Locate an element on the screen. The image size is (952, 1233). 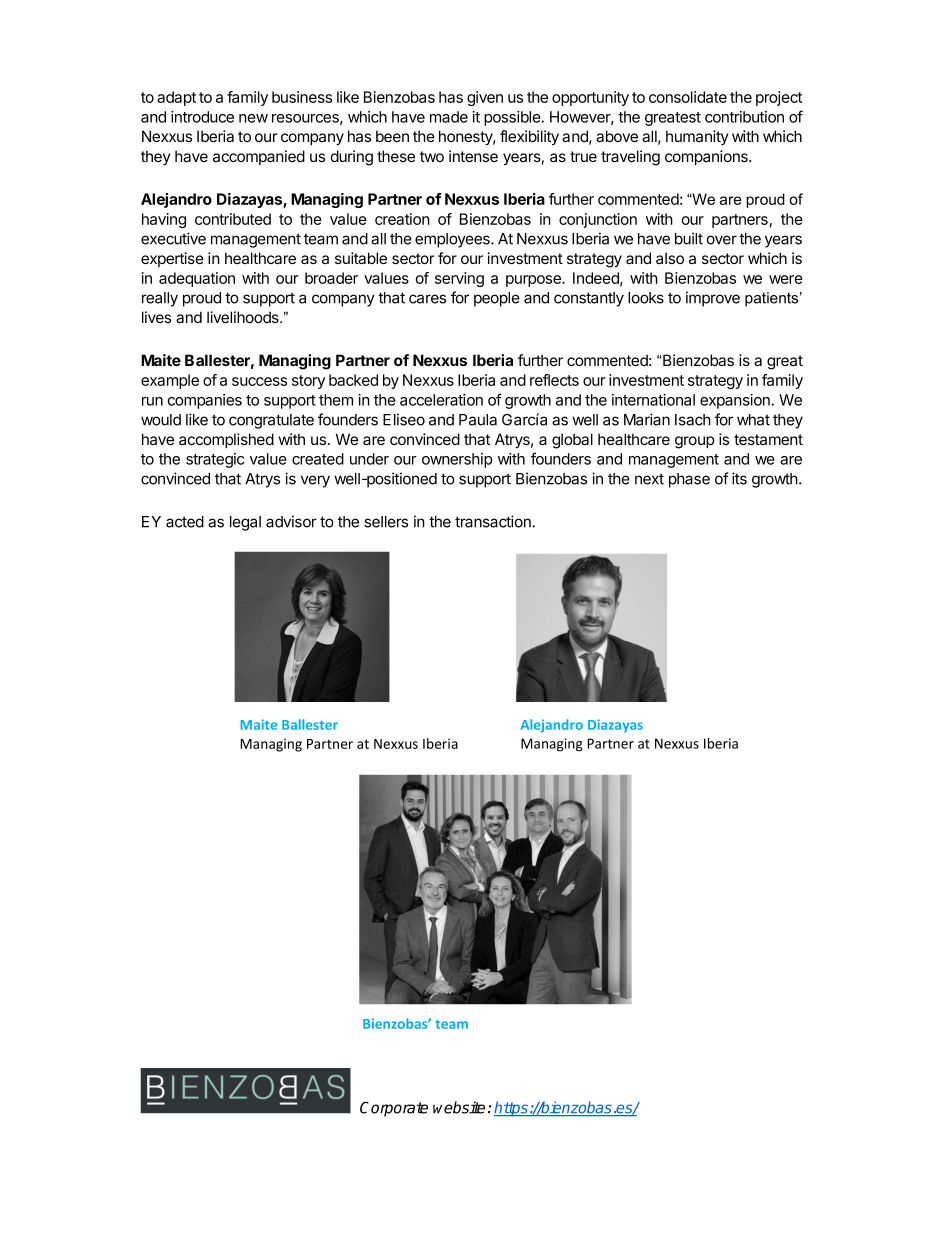
ownership is located at coordinates (457, 460).
